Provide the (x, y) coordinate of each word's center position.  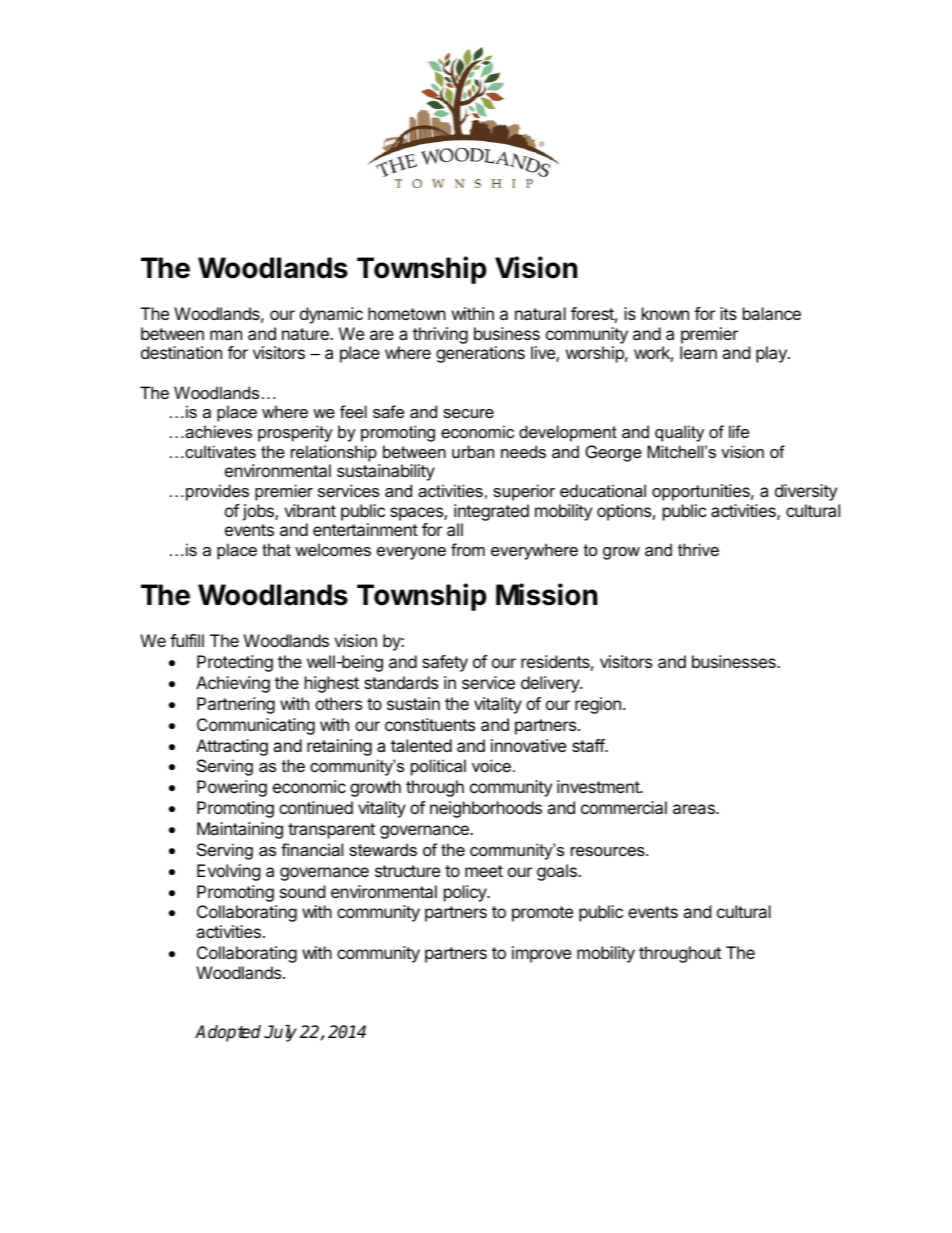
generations (480, 354)
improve (541, 954)
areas (695, 809)
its (728, 313)
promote (542, 914)
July (280, 1033)
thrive (698, 549)
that (276, 549)
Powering (232, 788)
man (226, 335)
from (468, 549)
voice (491, 765)
